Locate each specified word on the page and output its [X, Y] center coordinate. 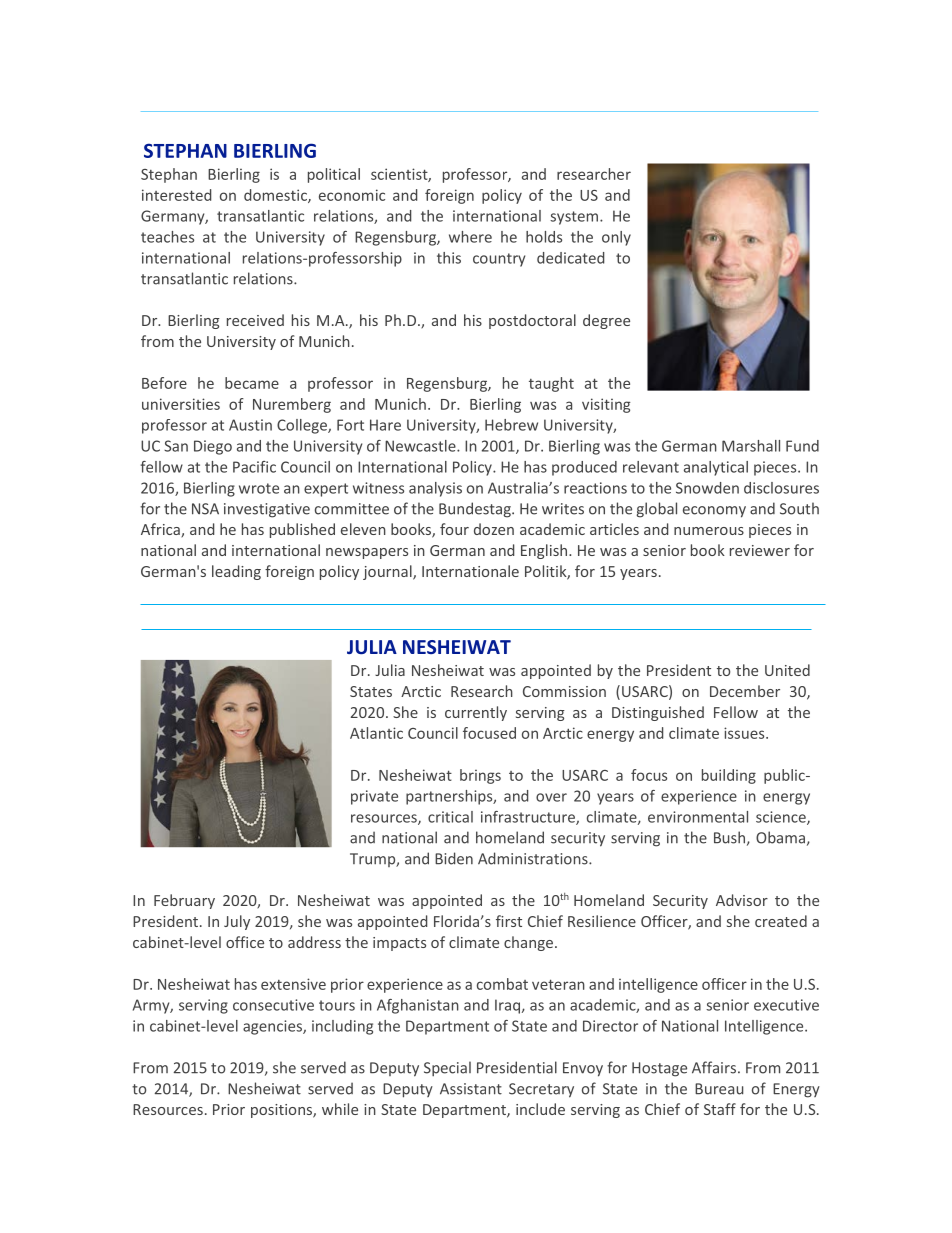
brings [480, 776]
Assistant [471, 1089]
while [340, 1109]
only [616, 238]
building [729, 776]
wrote [259, 488]
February [184, 901]
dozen [494, 529]
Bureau [719, 1089]
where [470, 237]
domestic [276, 196]
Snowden [707, 488]
